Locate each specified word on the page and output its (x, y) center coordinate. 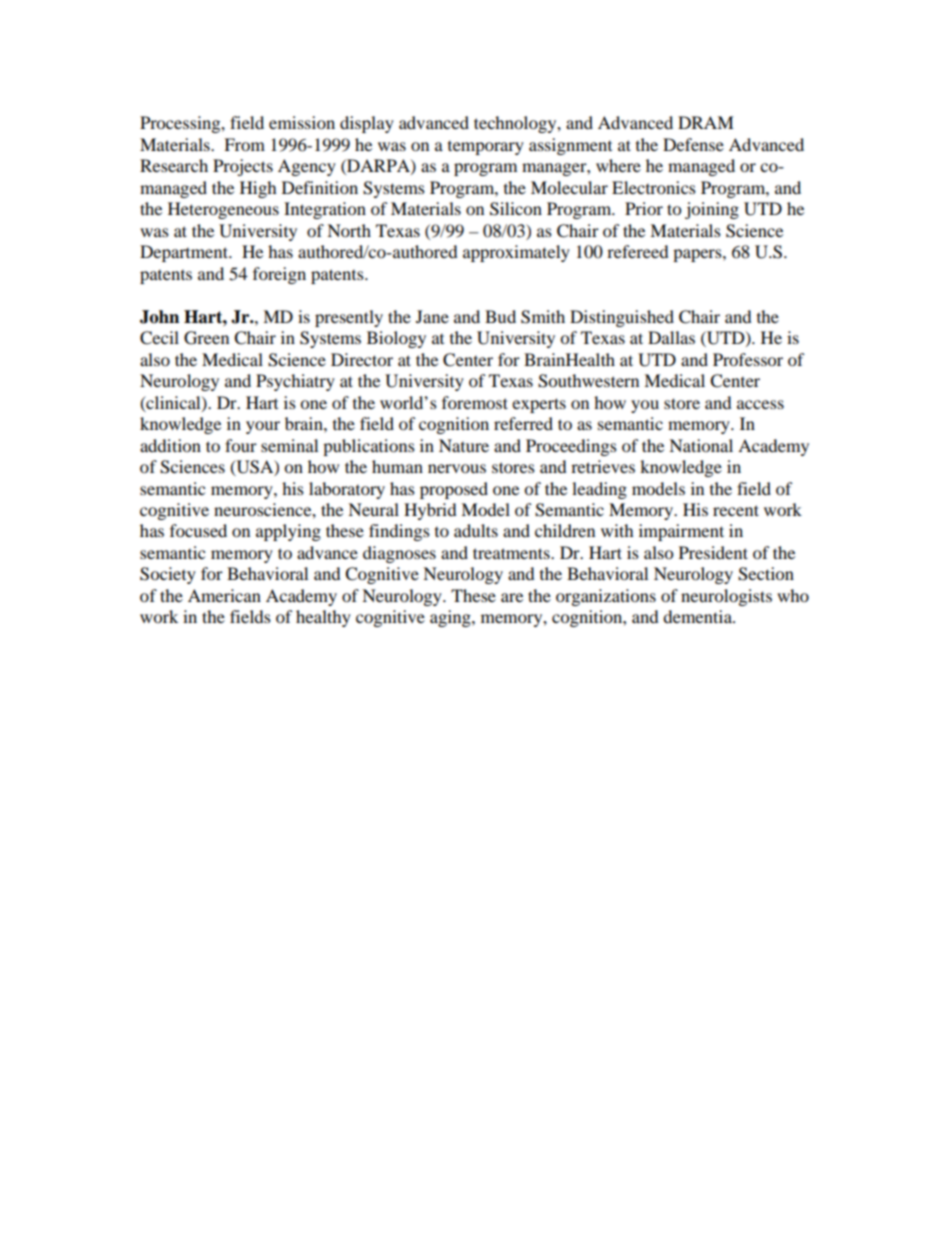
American (224, 595)
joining (712, 210)
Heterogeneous (223, 210)
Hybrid (430, 511)
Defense (693, 144)
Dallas (671, 337)
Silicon (516, 209)
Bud (500, 316)
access (760, 404)
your (263, 427)
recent (736, 510)
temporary (486, 148)
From (244, 144)
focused (198, 530)
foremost (475, 402)
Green (206, 338)
